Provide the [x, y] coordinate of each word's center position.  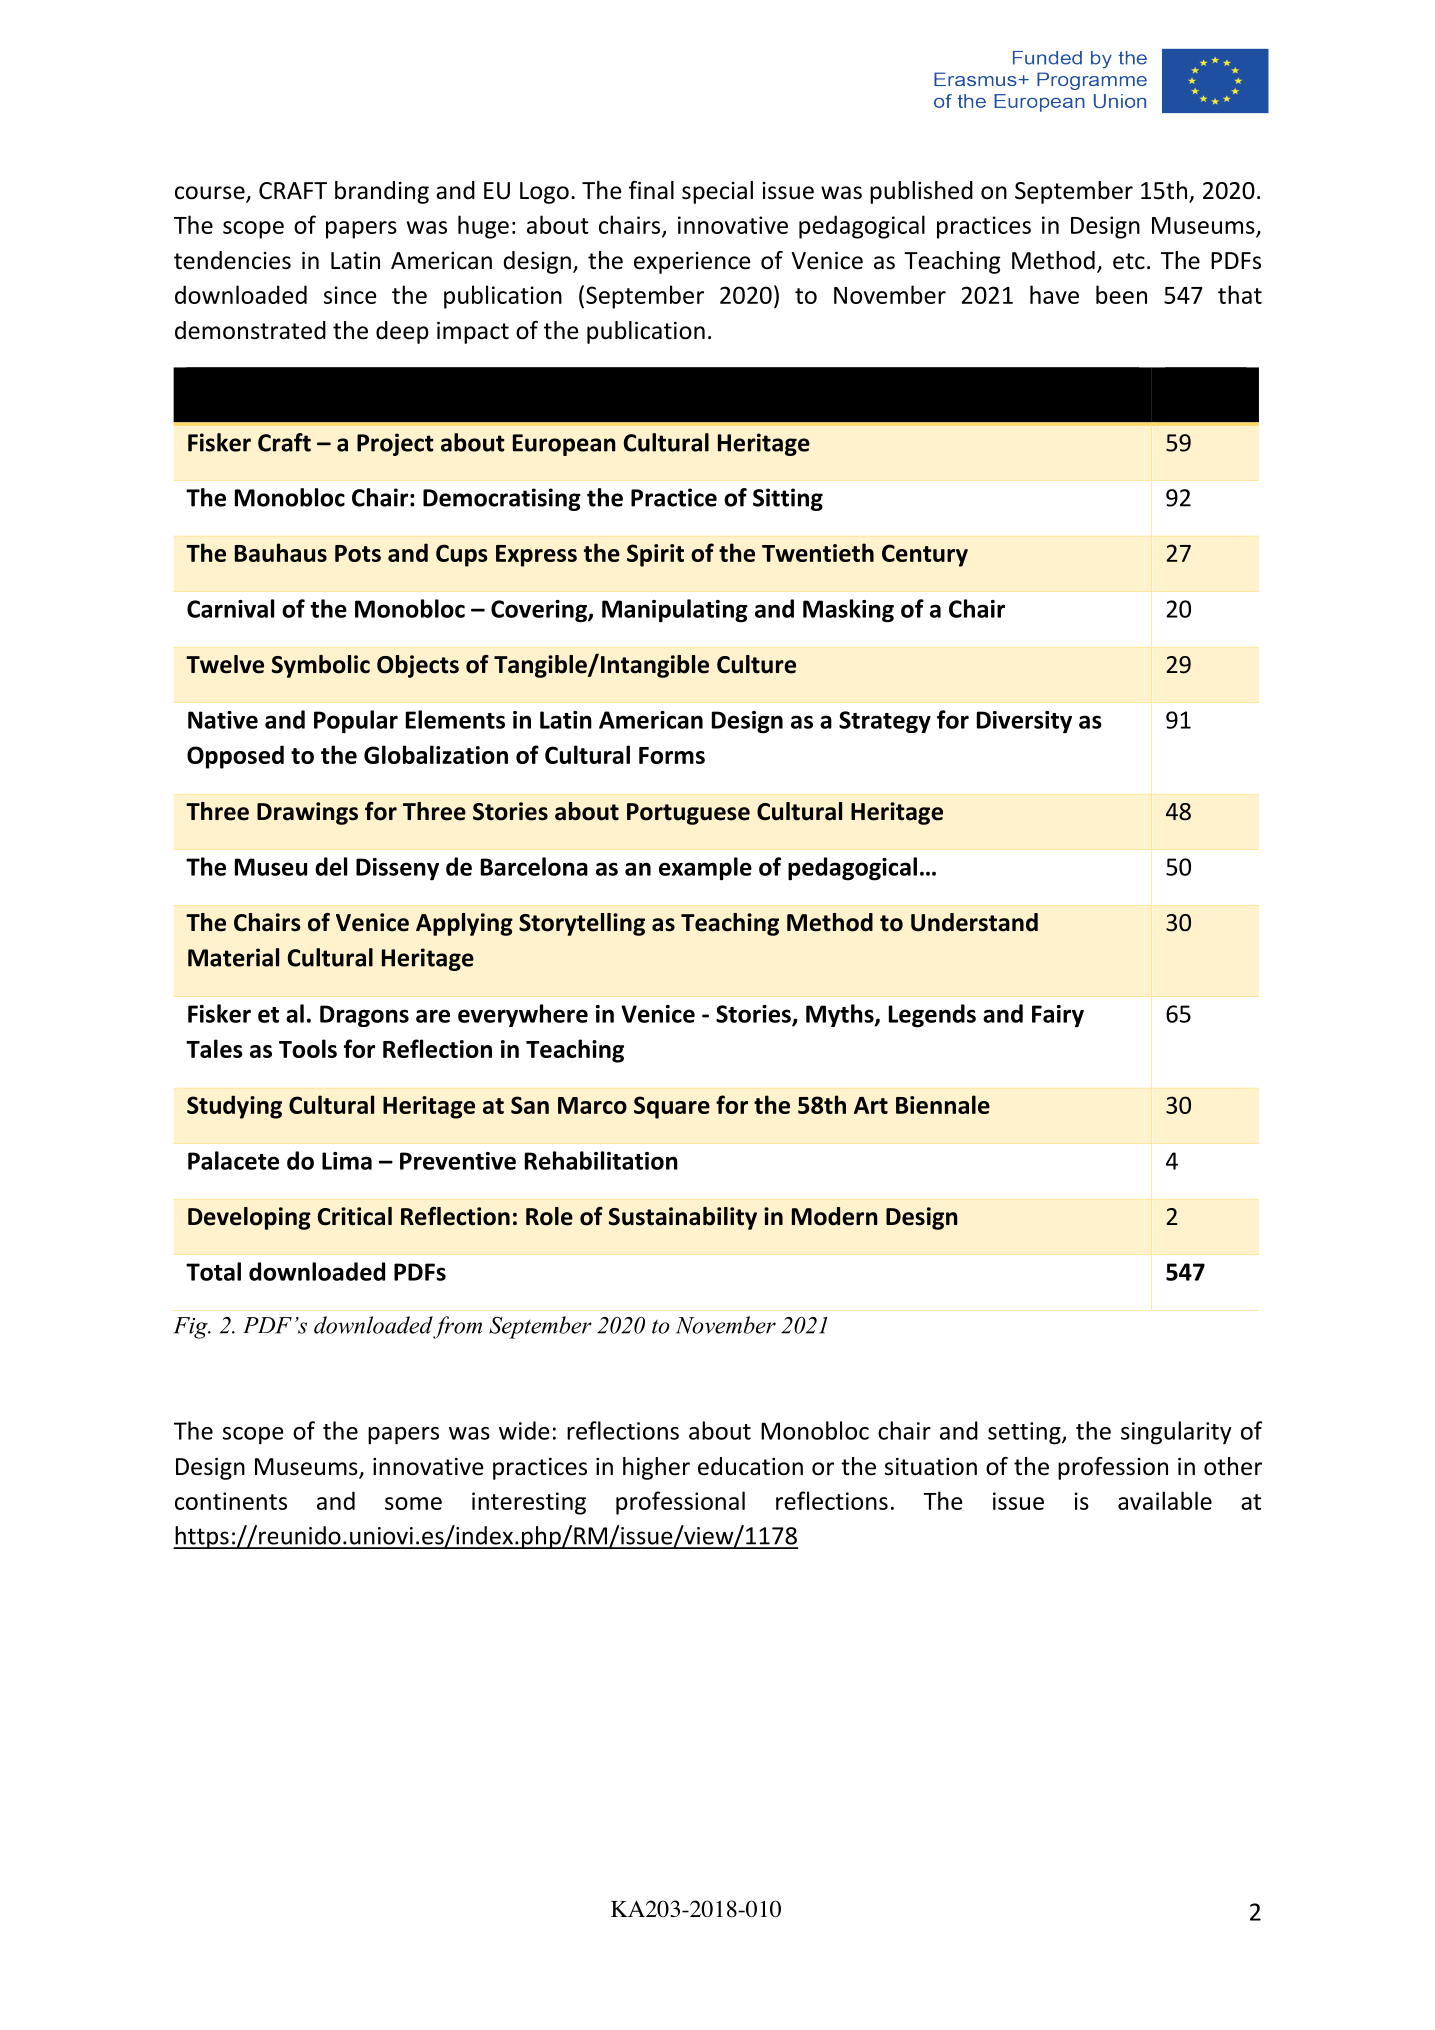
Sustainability [683, 1218]
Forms [672, 755]
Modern [835, 1216]
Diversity [1024, 722]
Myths [841, 1015]
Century [925, 555]
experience [692, 263]
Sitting [788, 499]
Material [233, 957]
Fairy [1058, 1016]
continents [231, 1501]
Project [395, 444]
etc [1129, 261]
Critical [355, 1216]
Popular [356, 722]
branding [382, 192]
